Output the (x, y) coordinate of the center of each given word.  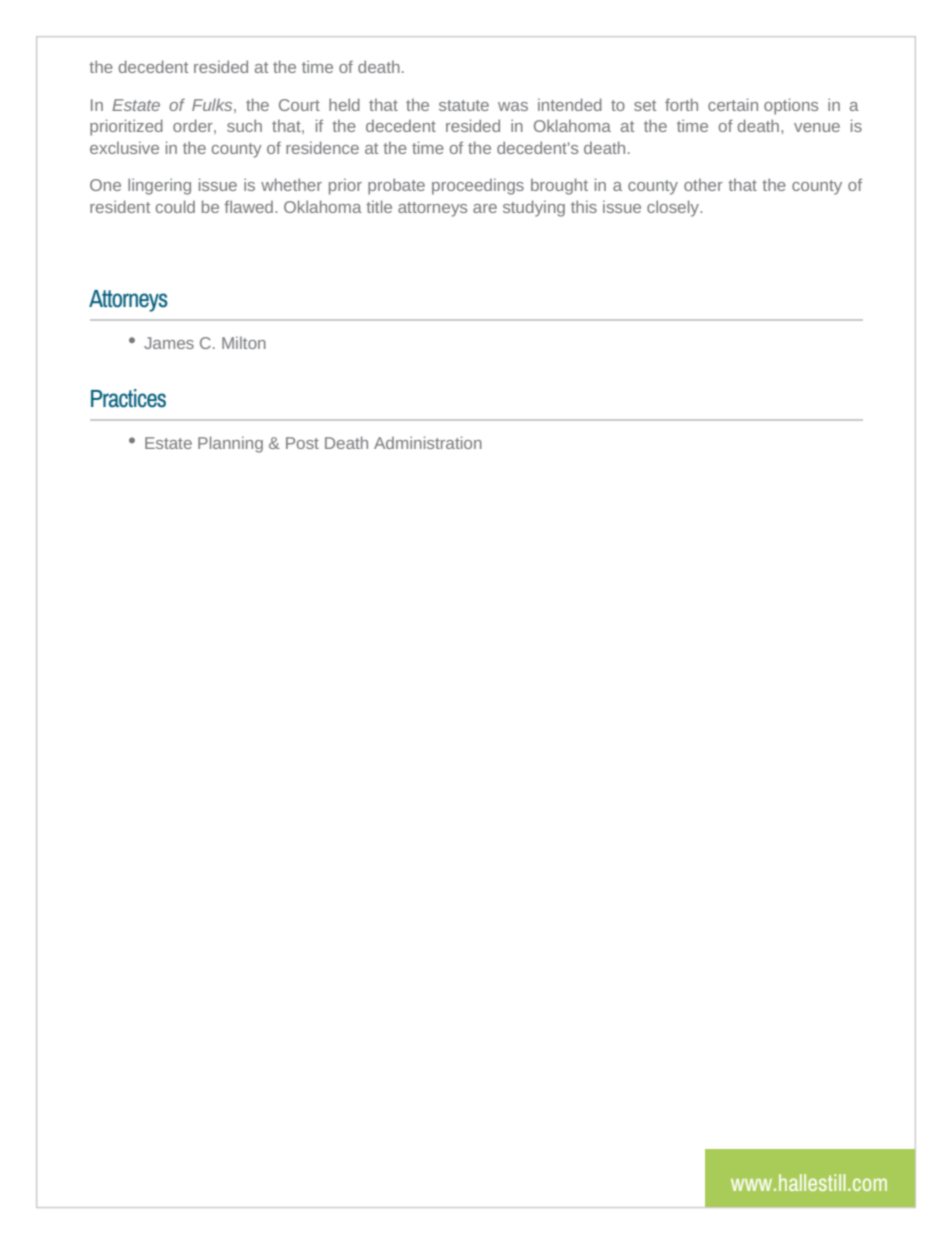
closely (674, 208)
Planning (230, 444)
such (244, 125)
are (485, 208)
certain (733, 104)
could (175, 206)
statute (464, 105)
